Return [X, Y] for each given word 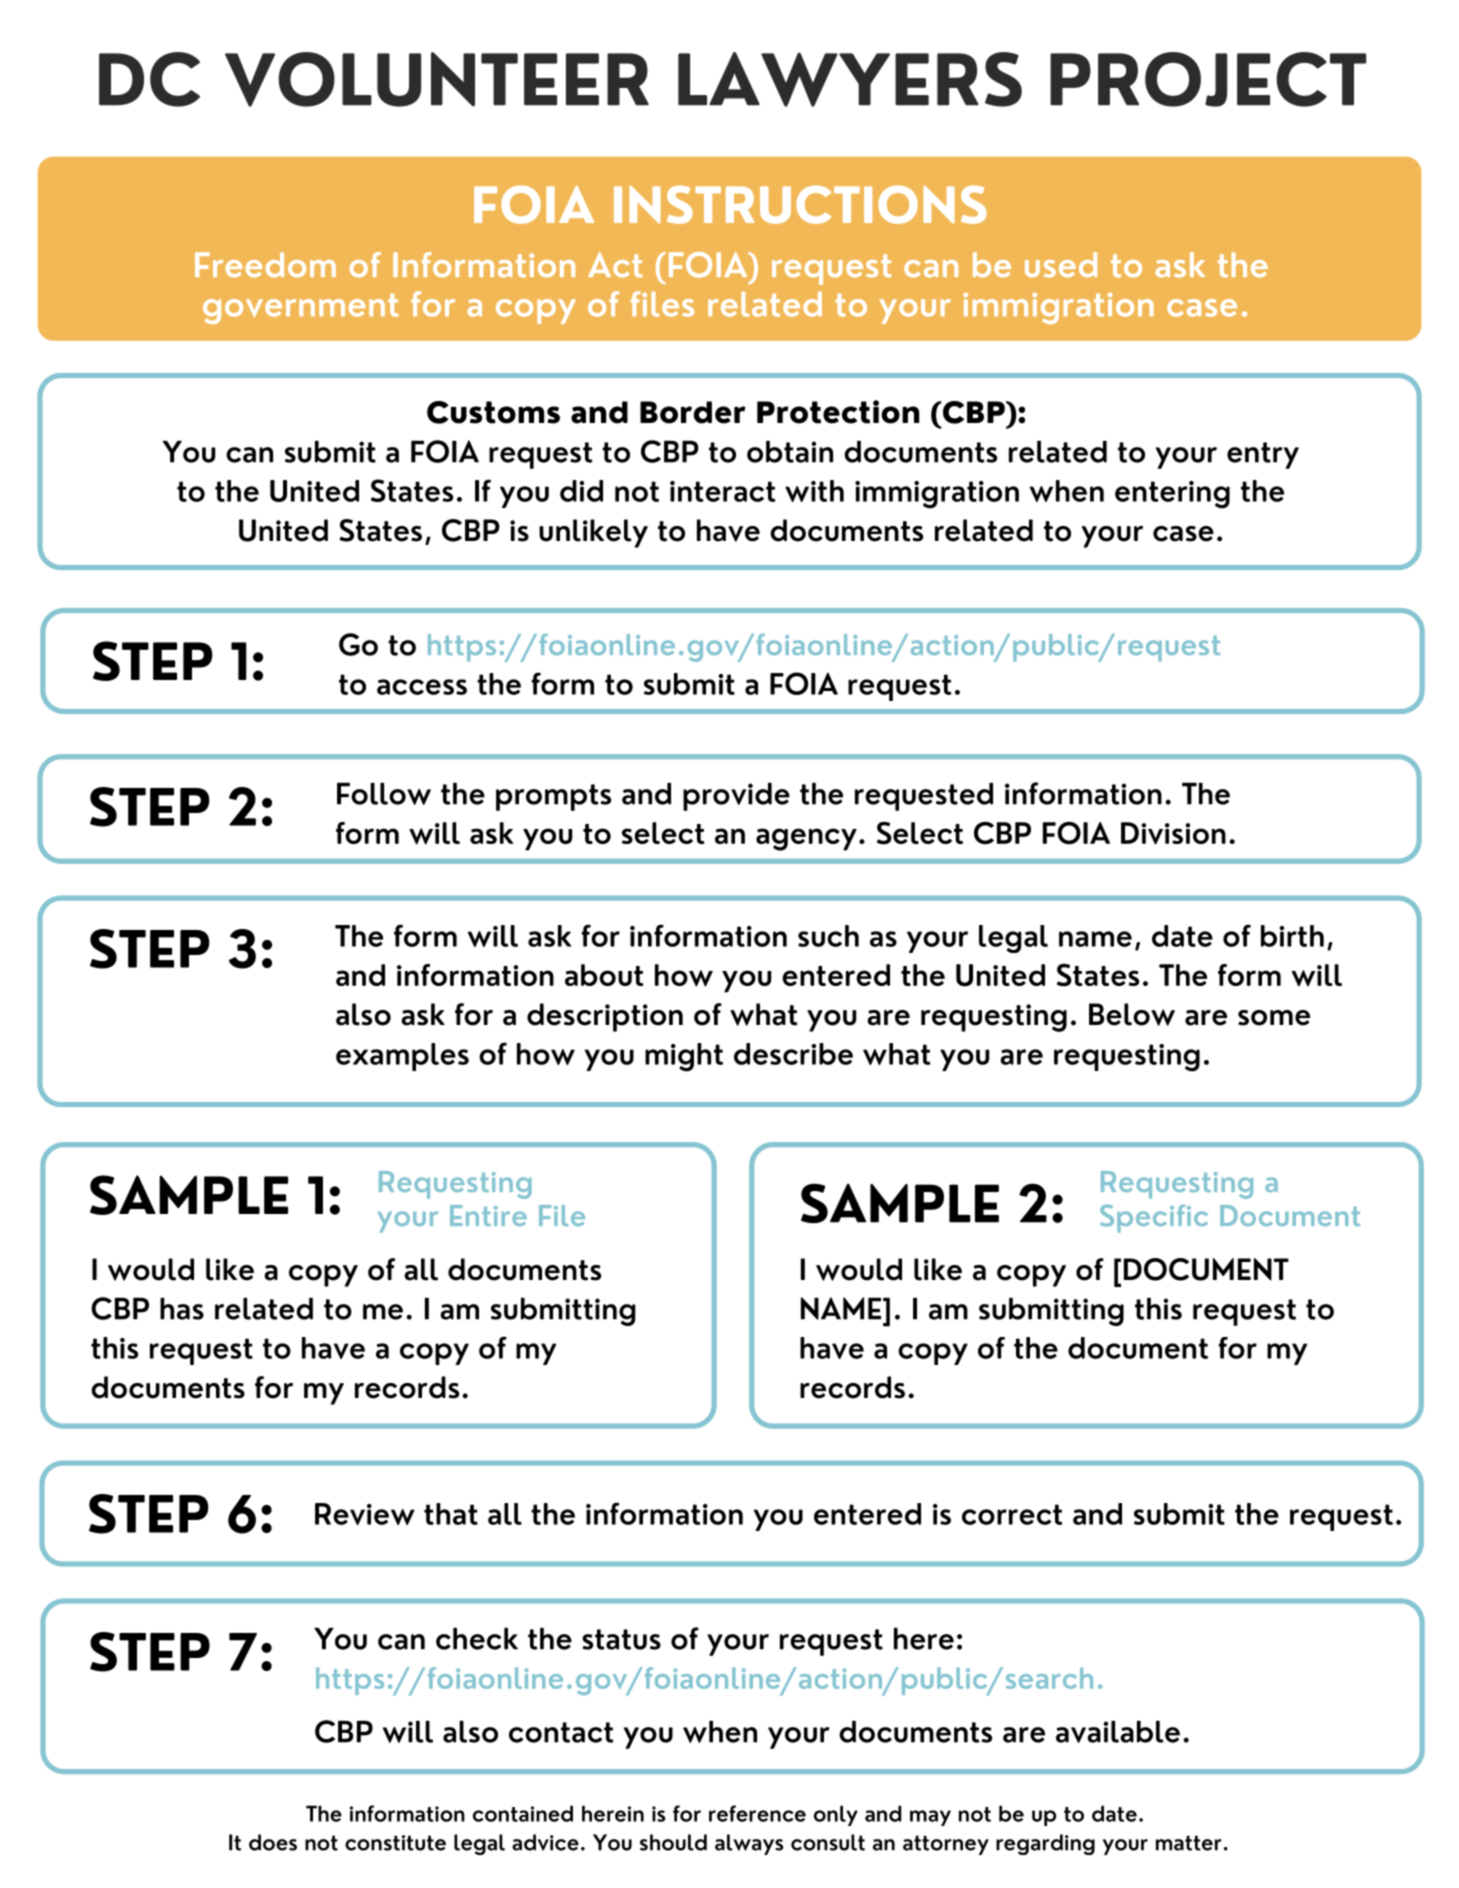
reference [757, 1813]
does [273, 1842]
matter [1189, 1843]
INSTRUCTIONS [800, 204]
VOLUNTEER [437, 79]
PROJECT [1208, 79]
